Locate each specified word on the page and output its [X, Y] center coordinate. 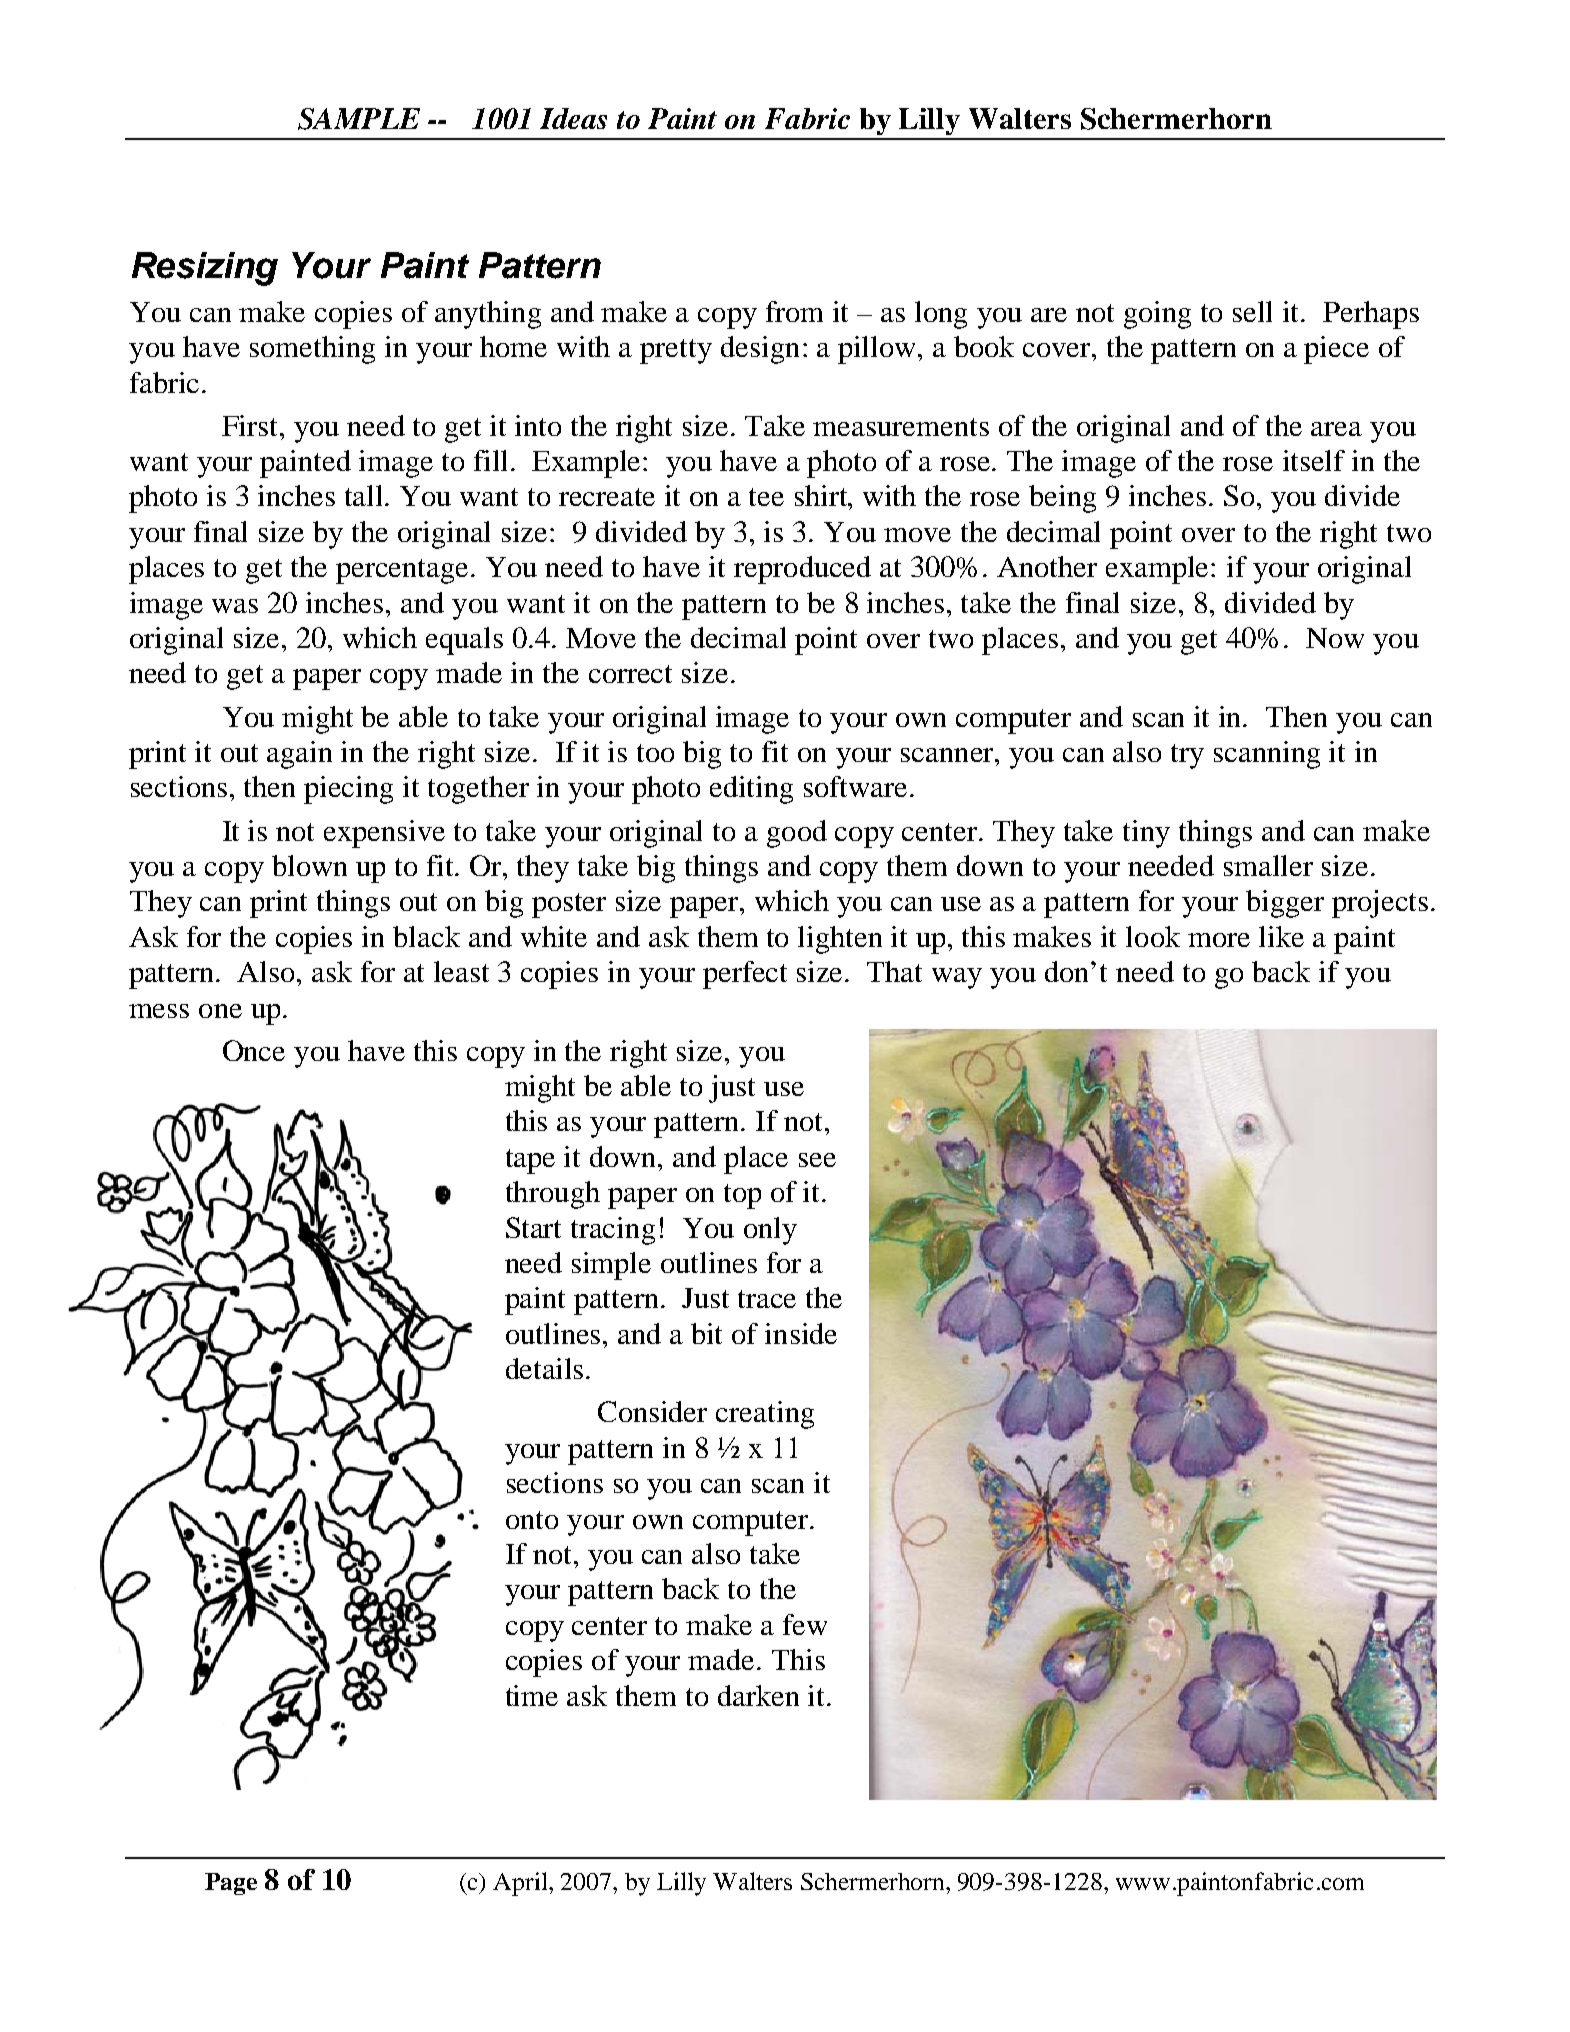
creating [765, 1415]
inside [801, 1333]
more [1219, 940]
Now [1335, 638]
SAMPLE [359, 119]
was [235, 606]
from [794, 311]
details [546, 1368]
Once [254, 1050]
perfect [745, 975]
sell [1252, 311]
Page [231, 1884]
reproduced [802, 570]
